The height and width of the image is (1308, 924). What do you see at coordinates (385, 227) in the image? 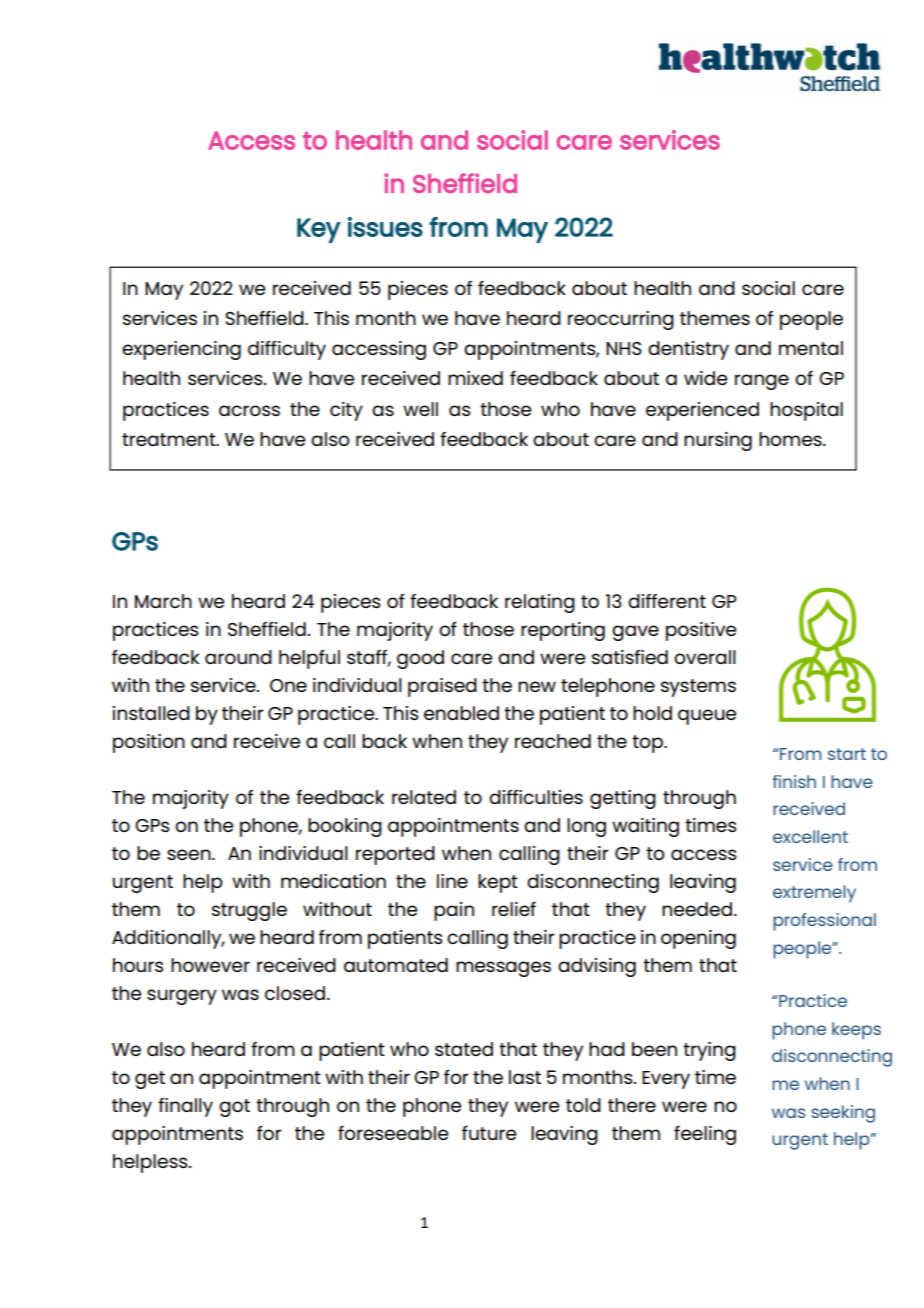
I see `issues` at bounding box center [385, 227].
